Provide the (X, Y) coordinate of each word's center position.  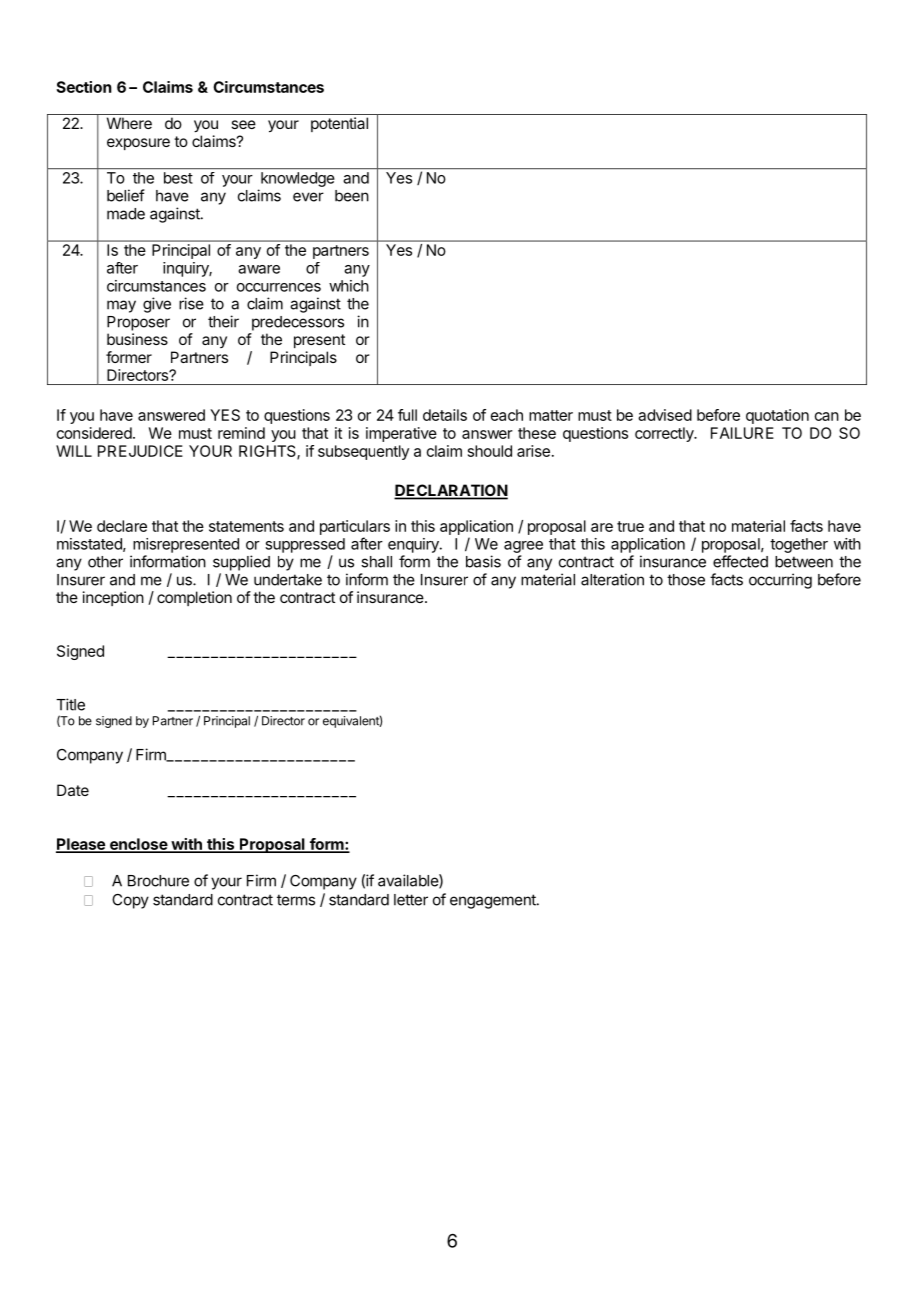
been (352, 196)
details (445, 415)
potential (339, 124)
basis (483, 561)
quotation (777, 416)
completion (194, 598)
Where (129, 123)
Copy (130, 901)
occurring (780, 581)
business (137, 339)
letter (411, 900)
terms (296, 900)
